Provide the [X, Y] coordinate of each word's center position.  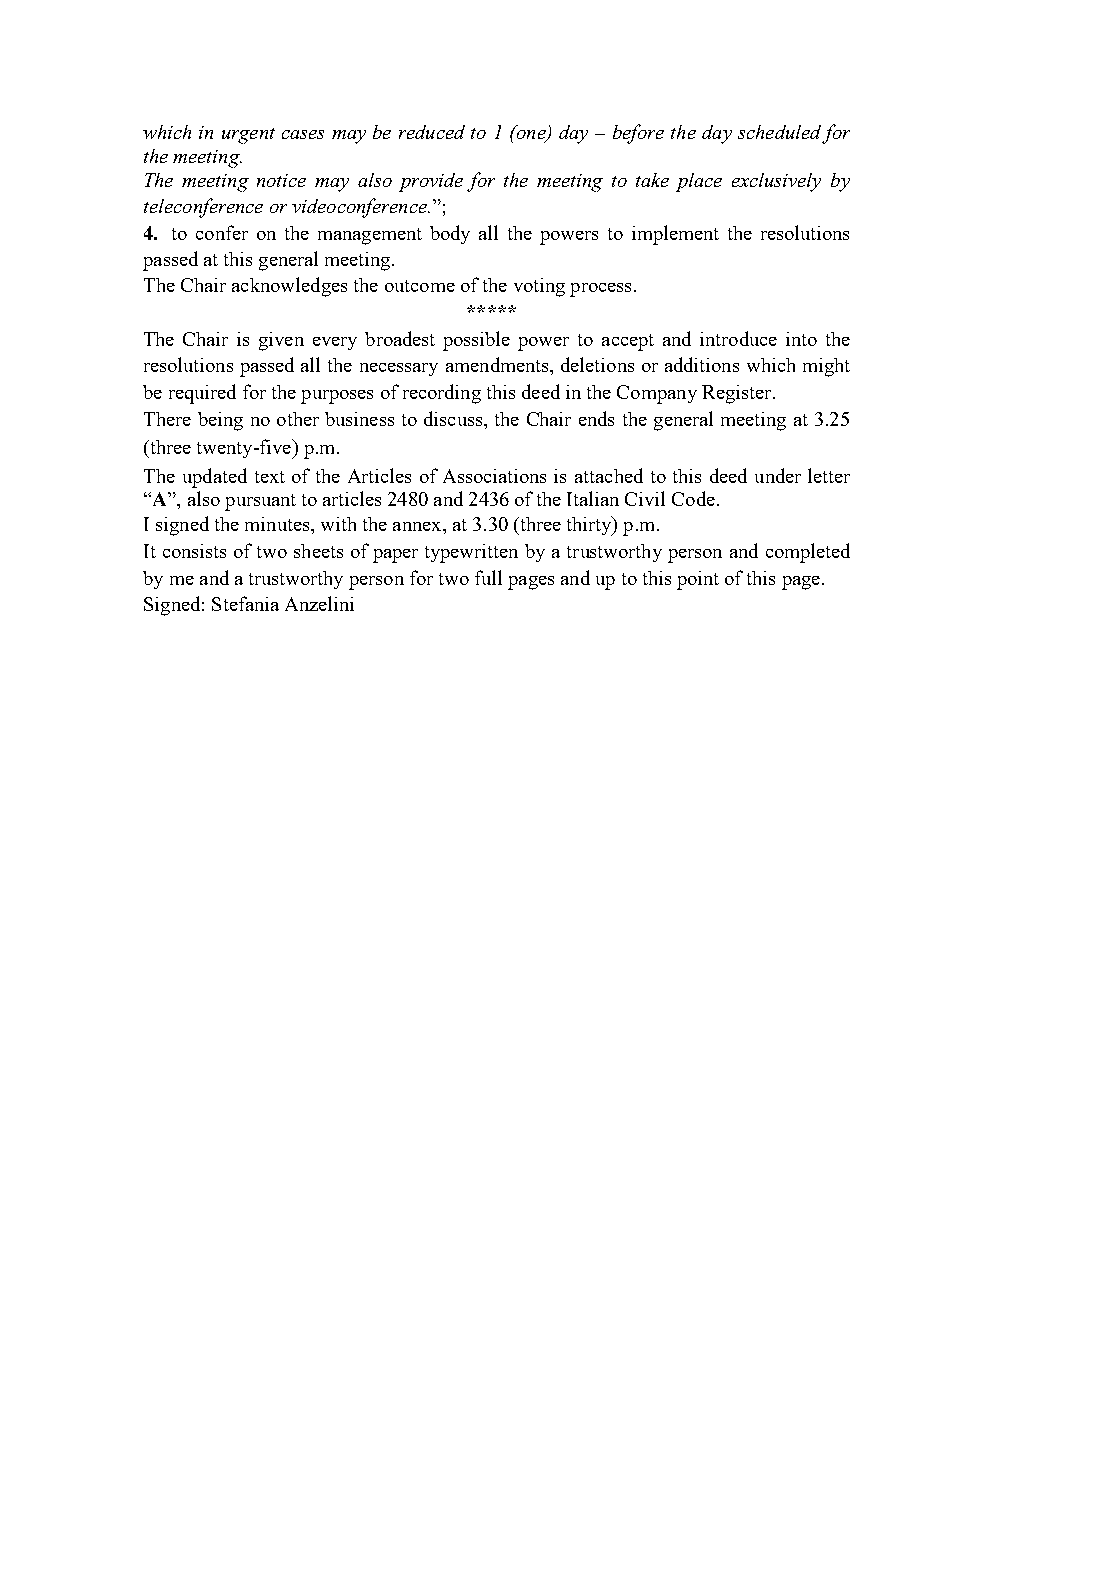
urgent [248, 136]
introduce [738, 338]
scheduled [779, 132]
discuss [454, 418]
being [220, 421]
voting [539, 287]
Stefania [245, 603]
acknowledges [289, 287]
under [778, 475]
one [531, 134]
